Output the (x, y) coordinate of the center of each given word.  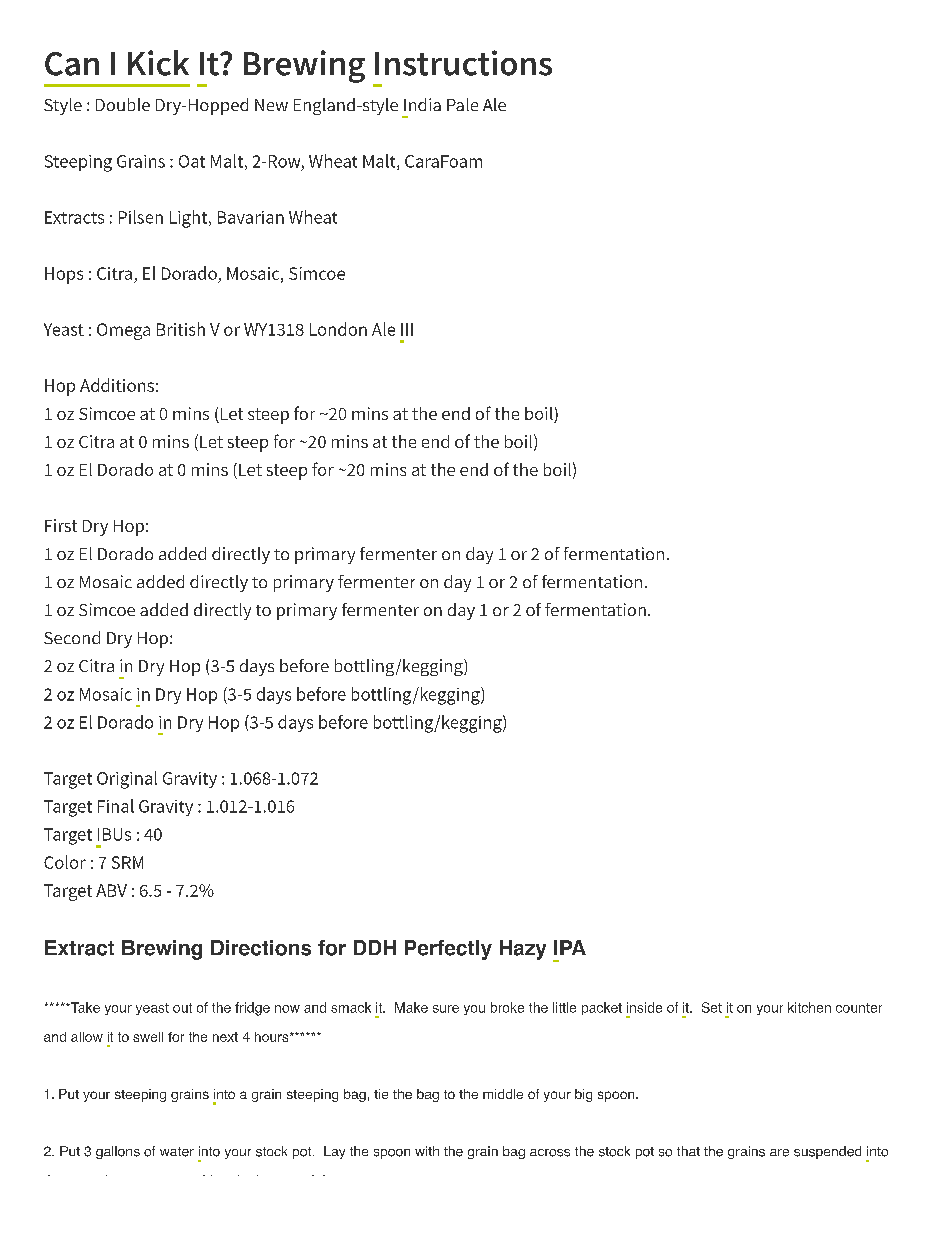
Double (123, 104)
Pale (462, 104)
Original (127, 780)
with (427, 1151)
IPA (570, 947)
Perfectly (448, 950)
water (177, 1152)
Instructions (463, 63)
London (338, 329)
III (407, 329)
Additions (117, 385)
